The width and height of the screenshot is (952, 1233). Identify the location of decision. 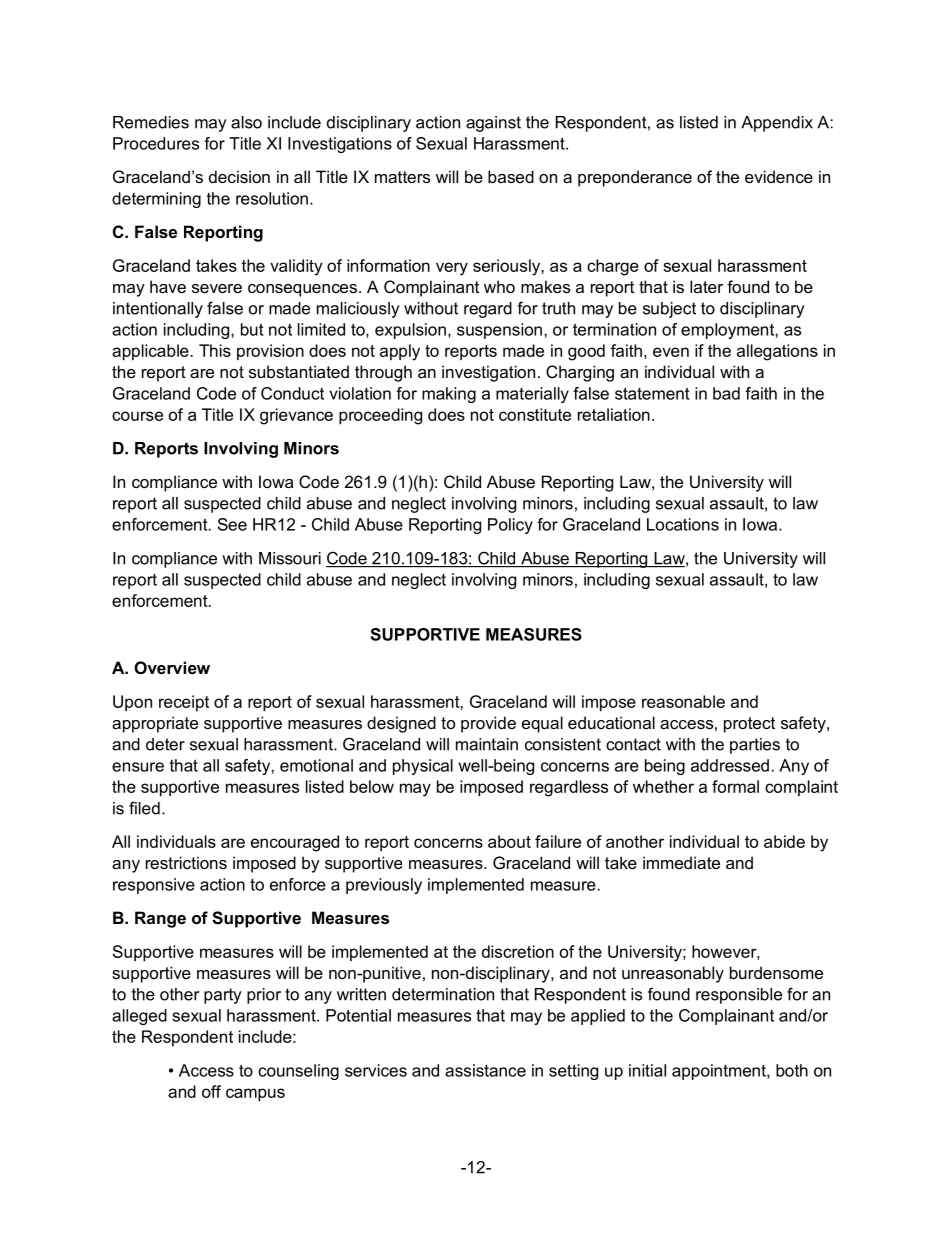
(239, 176).
